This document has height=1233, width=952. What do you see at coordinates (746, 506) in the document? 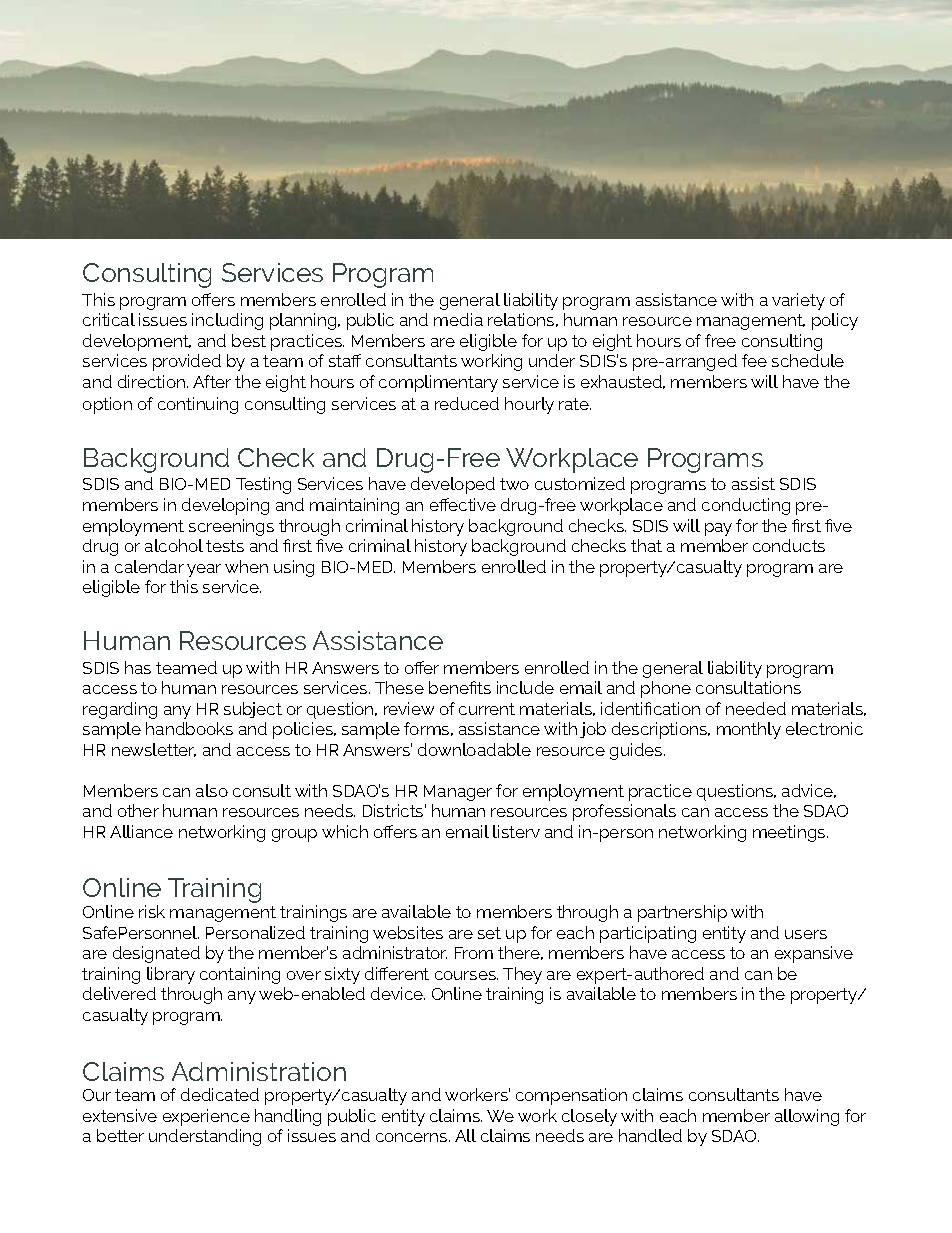
I see `conducting` at bounding box center [746, 506].
